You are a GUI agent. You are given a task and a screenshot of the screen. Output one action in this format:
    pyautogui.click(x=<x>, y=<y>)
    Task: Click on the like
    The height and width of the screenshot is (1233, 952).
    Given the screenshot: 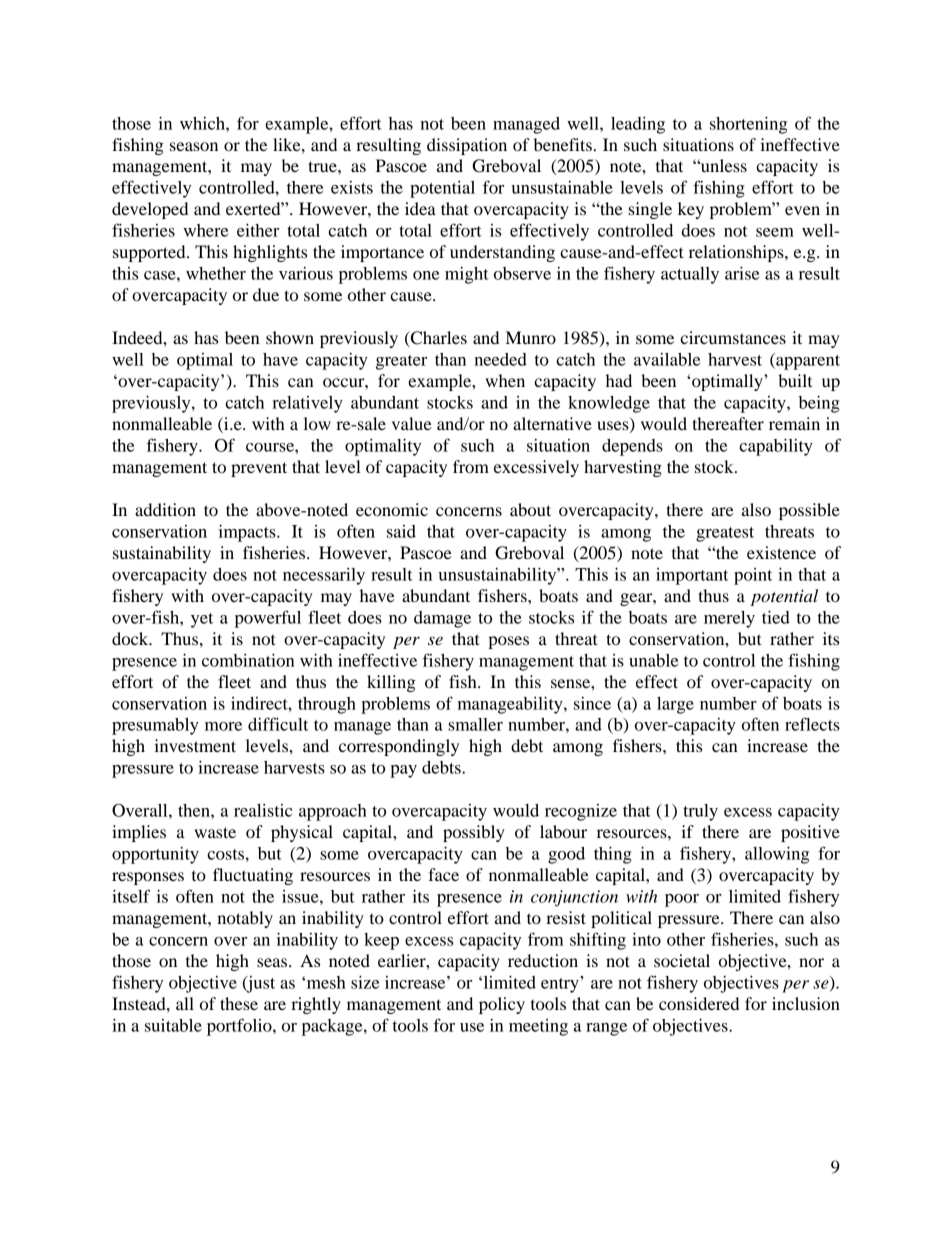 What is the action you would take?
    pyautogui.click(x=288, y=144)
